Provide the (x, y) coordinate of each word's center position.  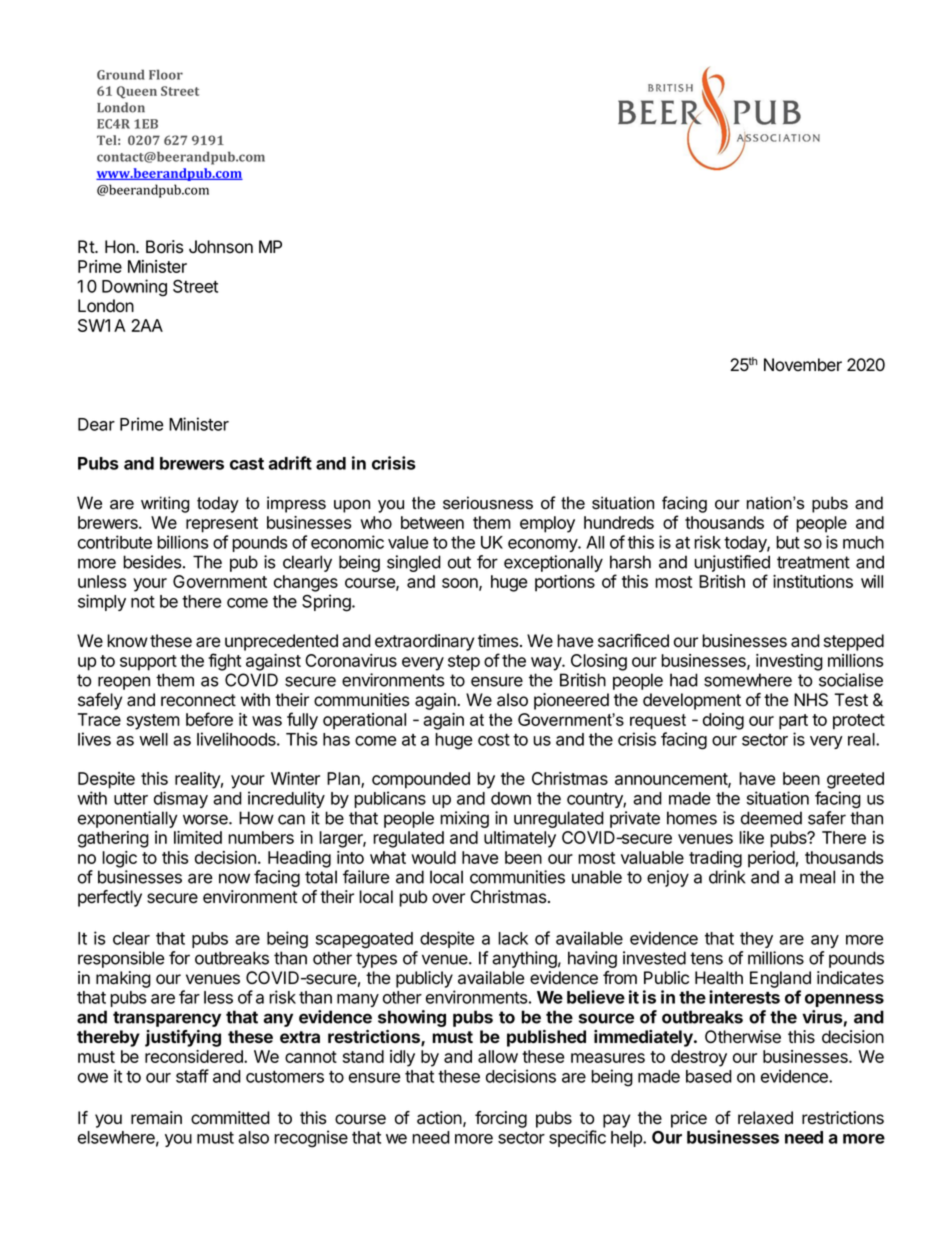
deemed (771, 818)
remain (156, 1118)
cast (247, 464)
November (803, 365)
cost (494, 740)
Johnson (221, 247)
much (863, 542)
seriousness (488, 503)
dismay (181, 799)
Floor (166, 74)
